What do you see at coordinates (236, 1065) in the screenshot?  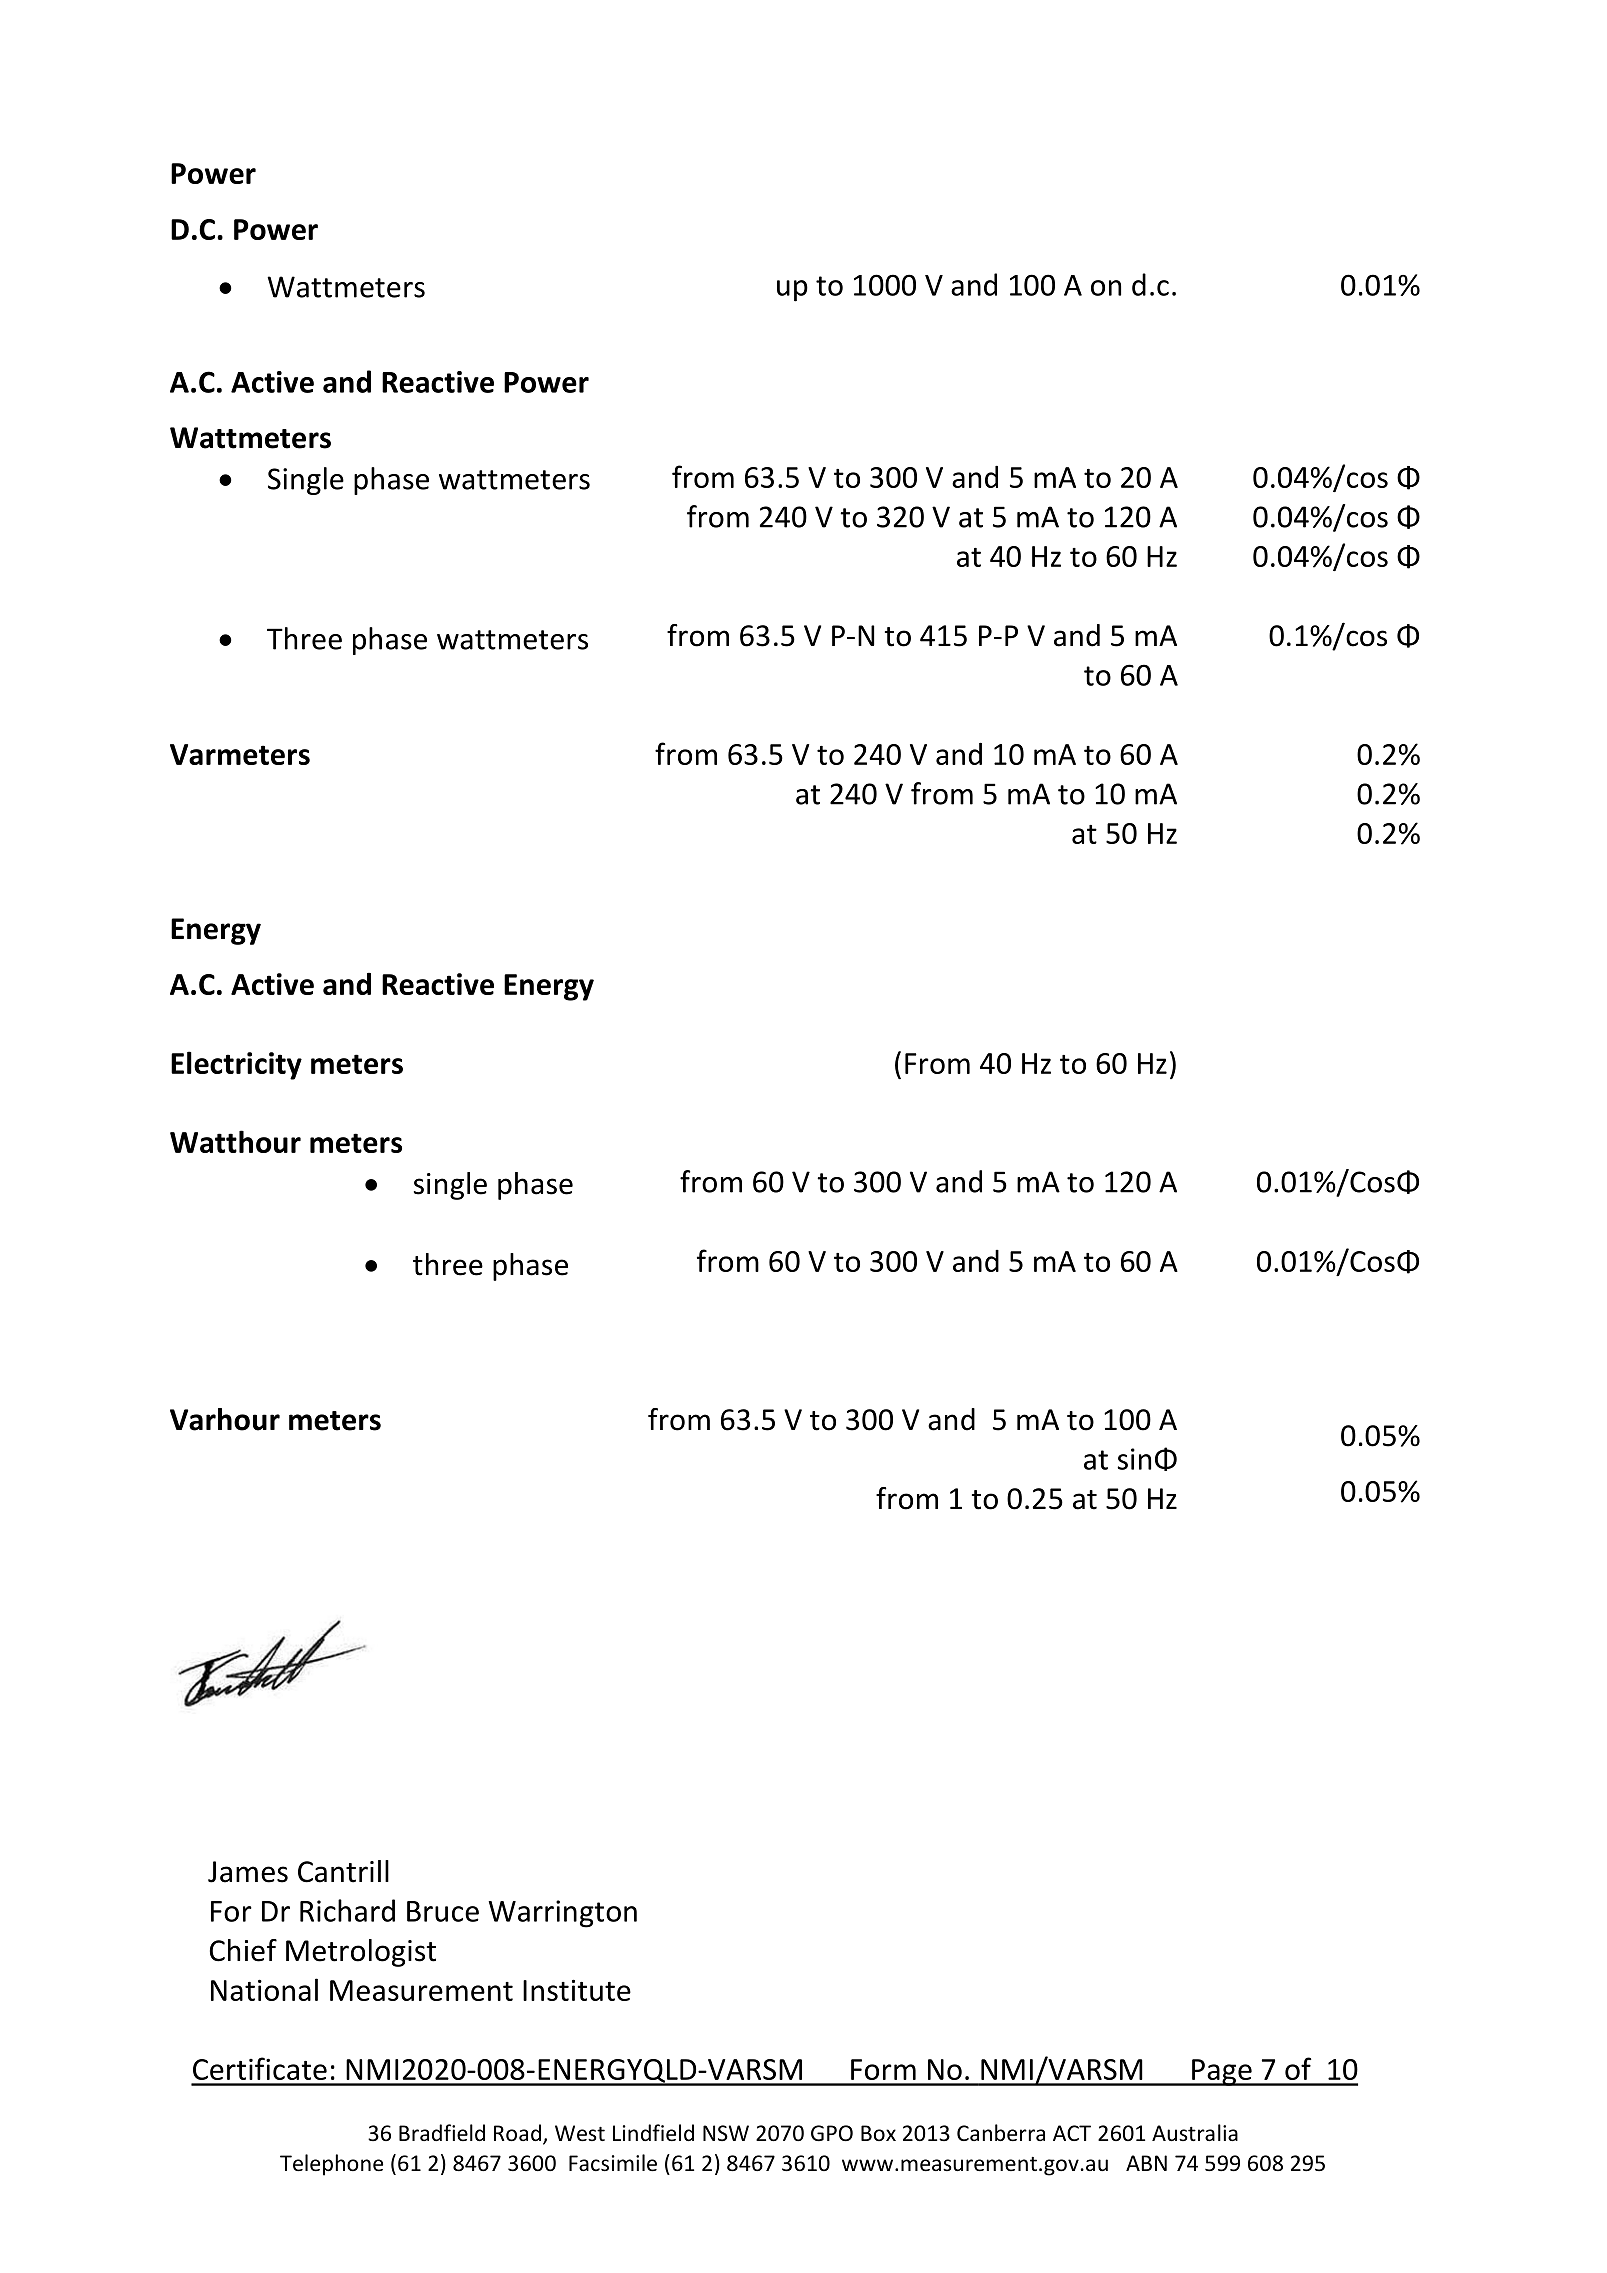 I see `Electricity` at bounding box center [236, 1065].
